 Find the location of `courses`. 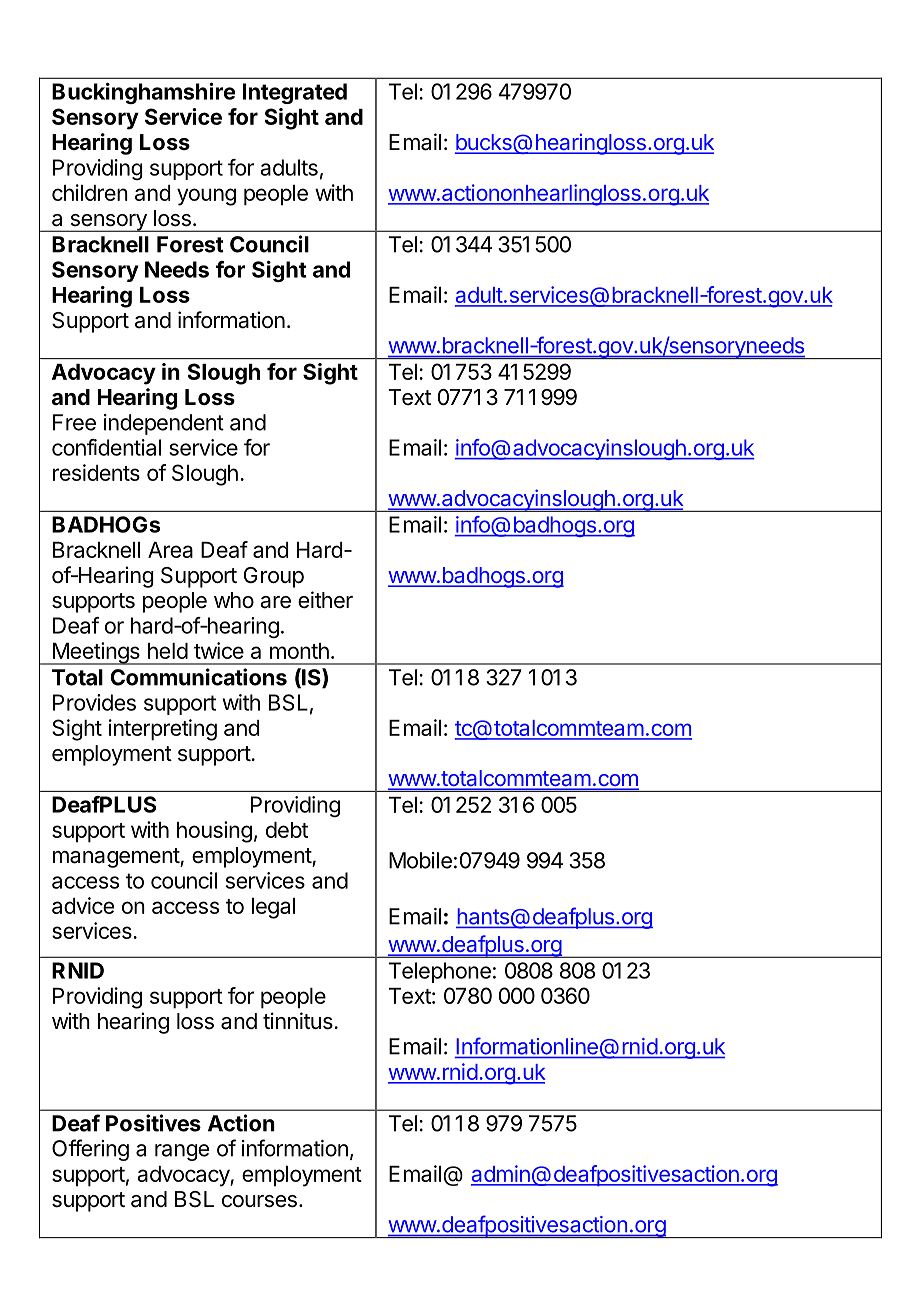

courses is located at coordinates (259, 1201).
